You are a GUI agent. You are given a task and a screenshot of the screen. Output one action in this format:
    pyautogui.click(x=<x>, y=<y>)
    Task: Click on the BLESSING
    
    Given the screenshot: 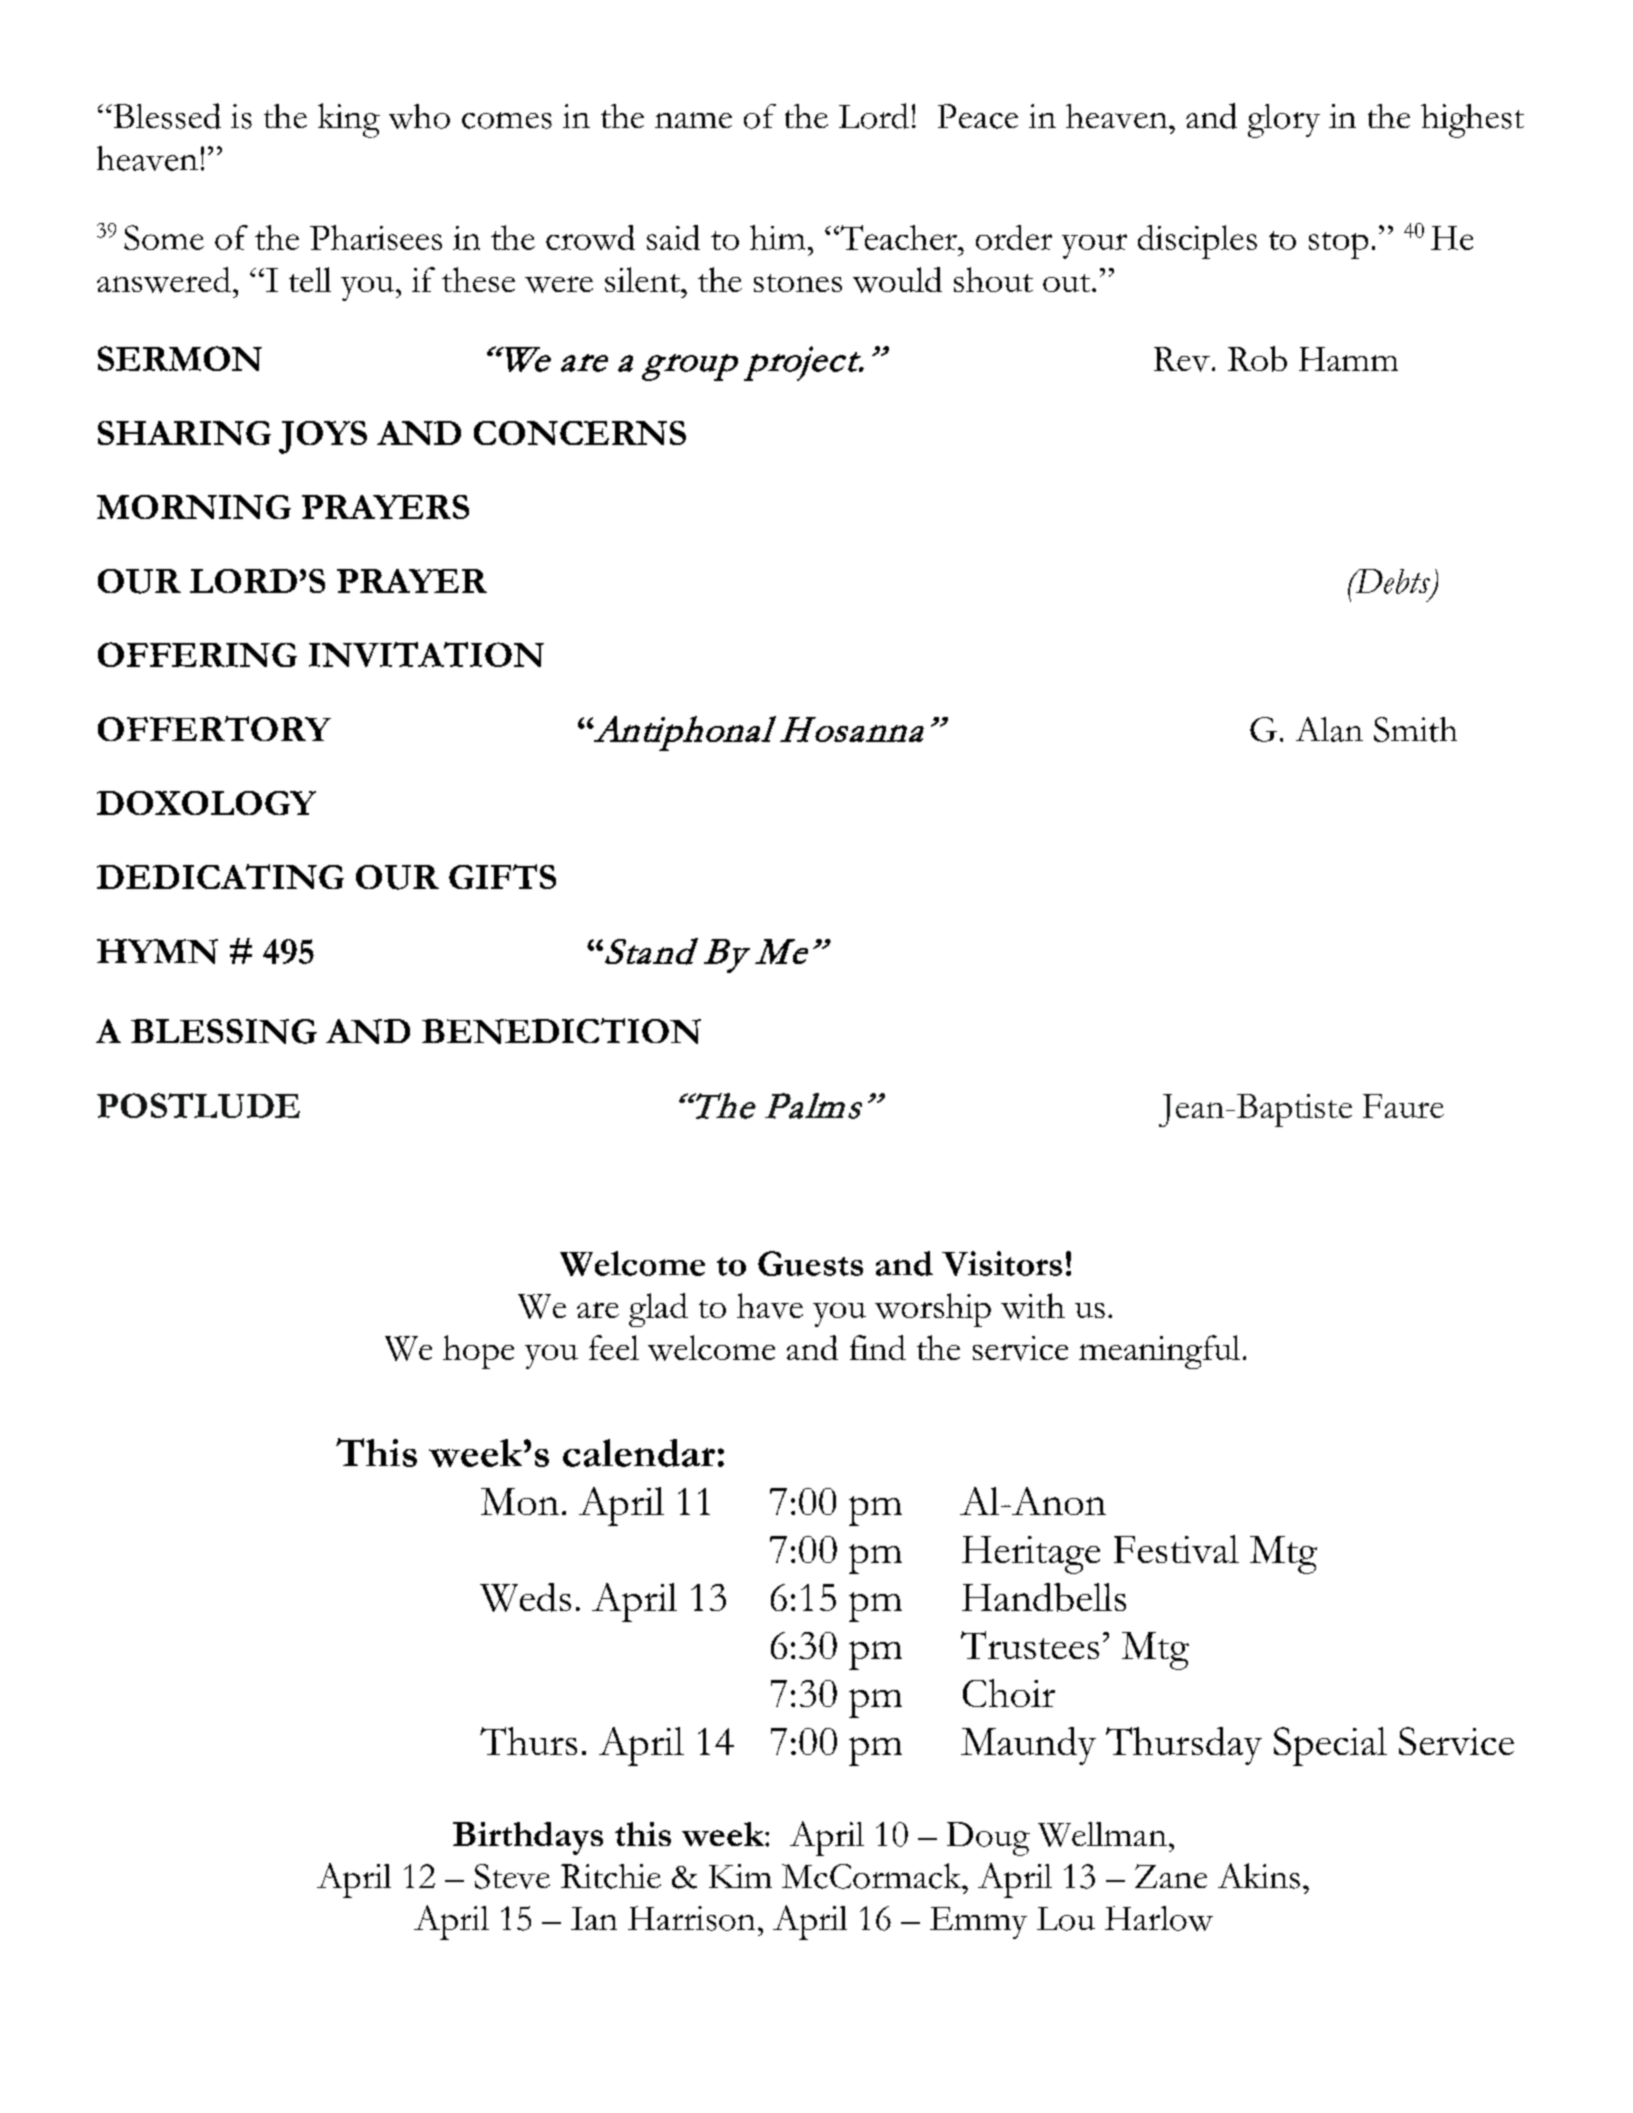 What is the action you would take?
    pyautogui.click(x=224, y=1031)
